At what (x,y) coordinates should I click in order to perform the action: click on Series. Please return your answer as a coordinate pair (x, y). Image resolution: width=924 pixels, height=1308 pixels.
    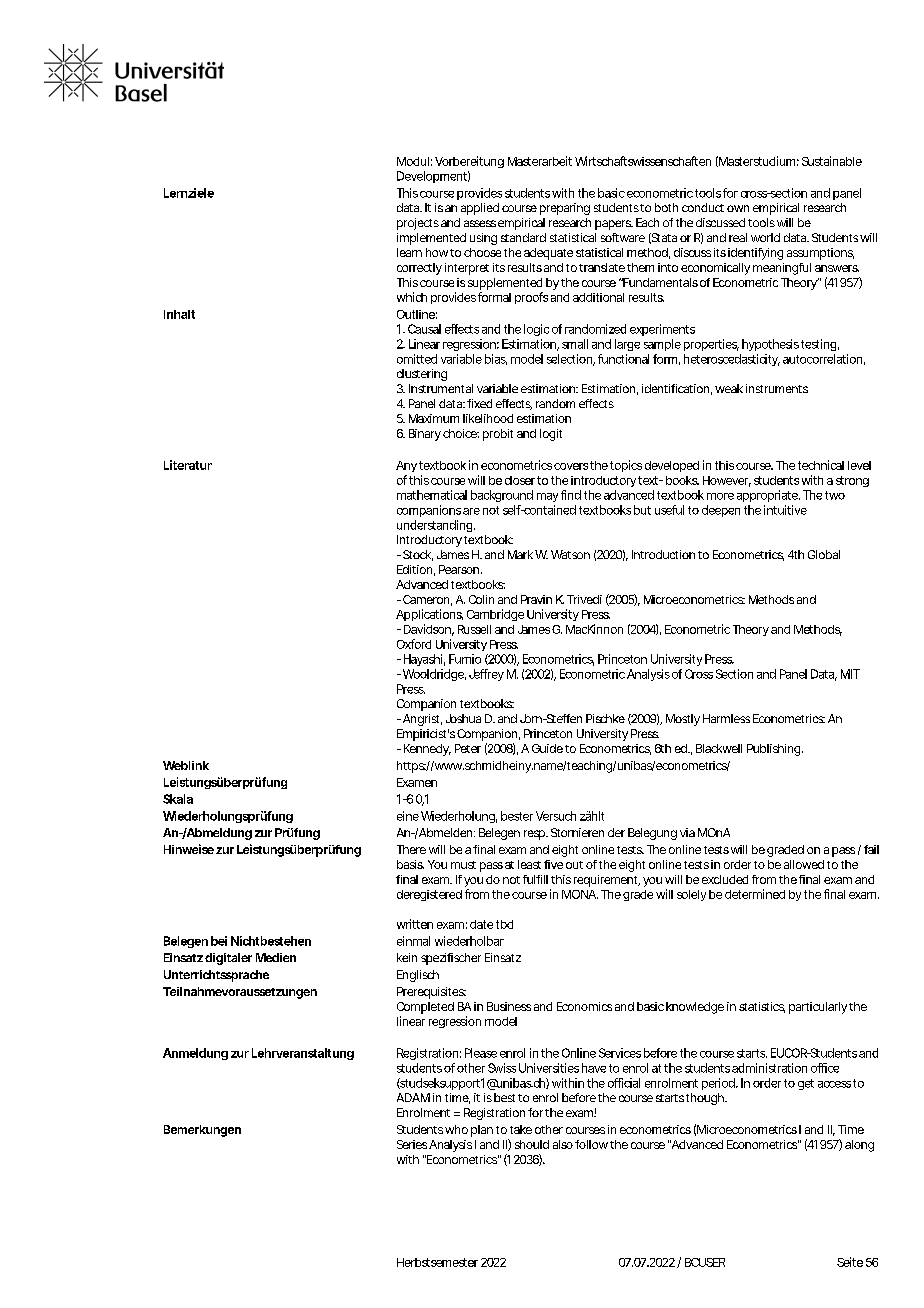
    Looking at the image, I should click on (412, 1144).
